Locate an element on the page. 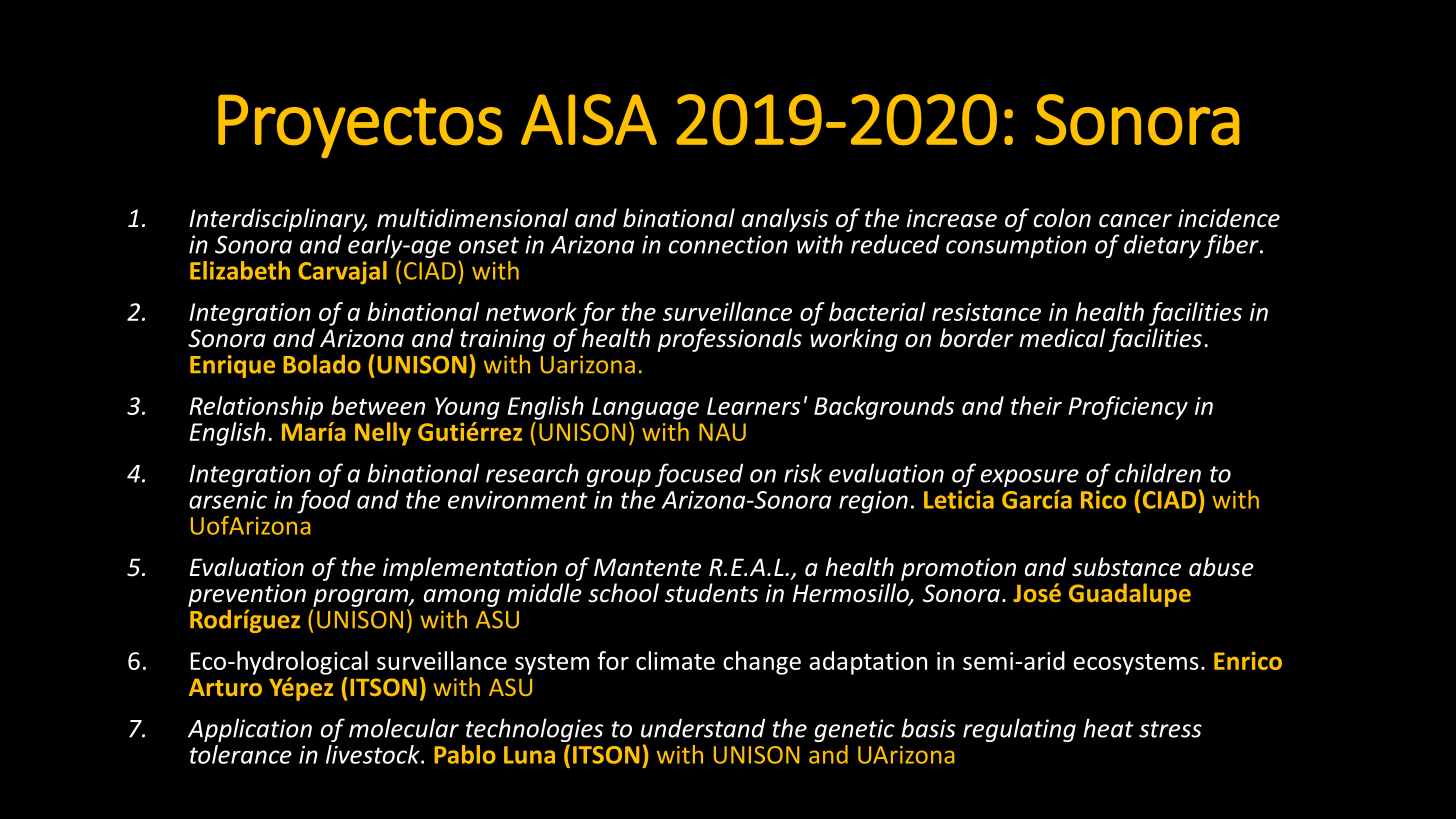 The width and height of the page is (1456, 819). understand is located at coordinates (703, 728).
